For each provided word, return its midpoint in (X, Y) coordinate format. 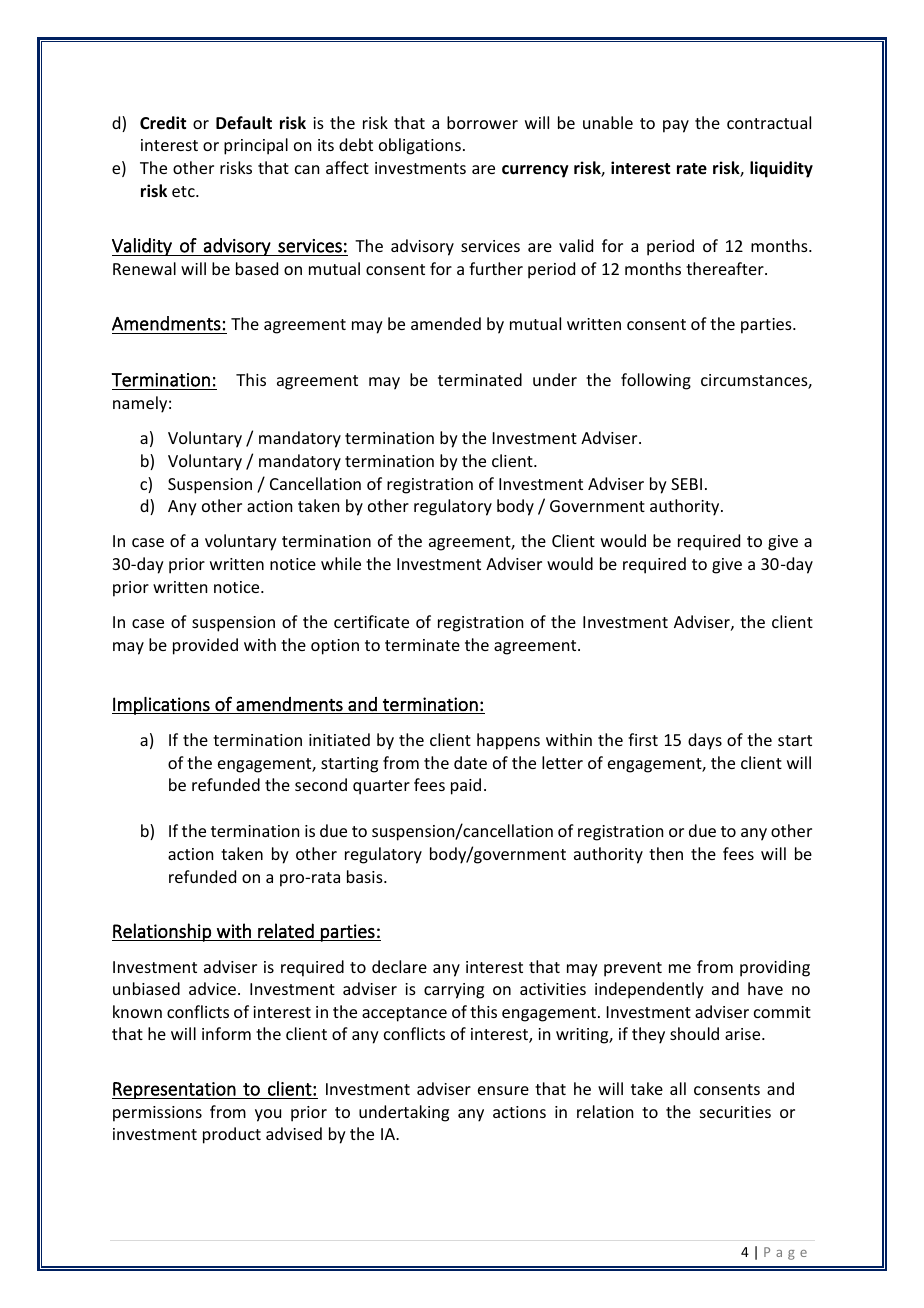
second (321, 784)
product (232, 1135)
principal (256, 146)
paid (466, 786)
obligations (420, 146)
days (705, 741)
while (341, 563)
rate (692, 169)
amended (446, 323)
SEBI (686, 484)
